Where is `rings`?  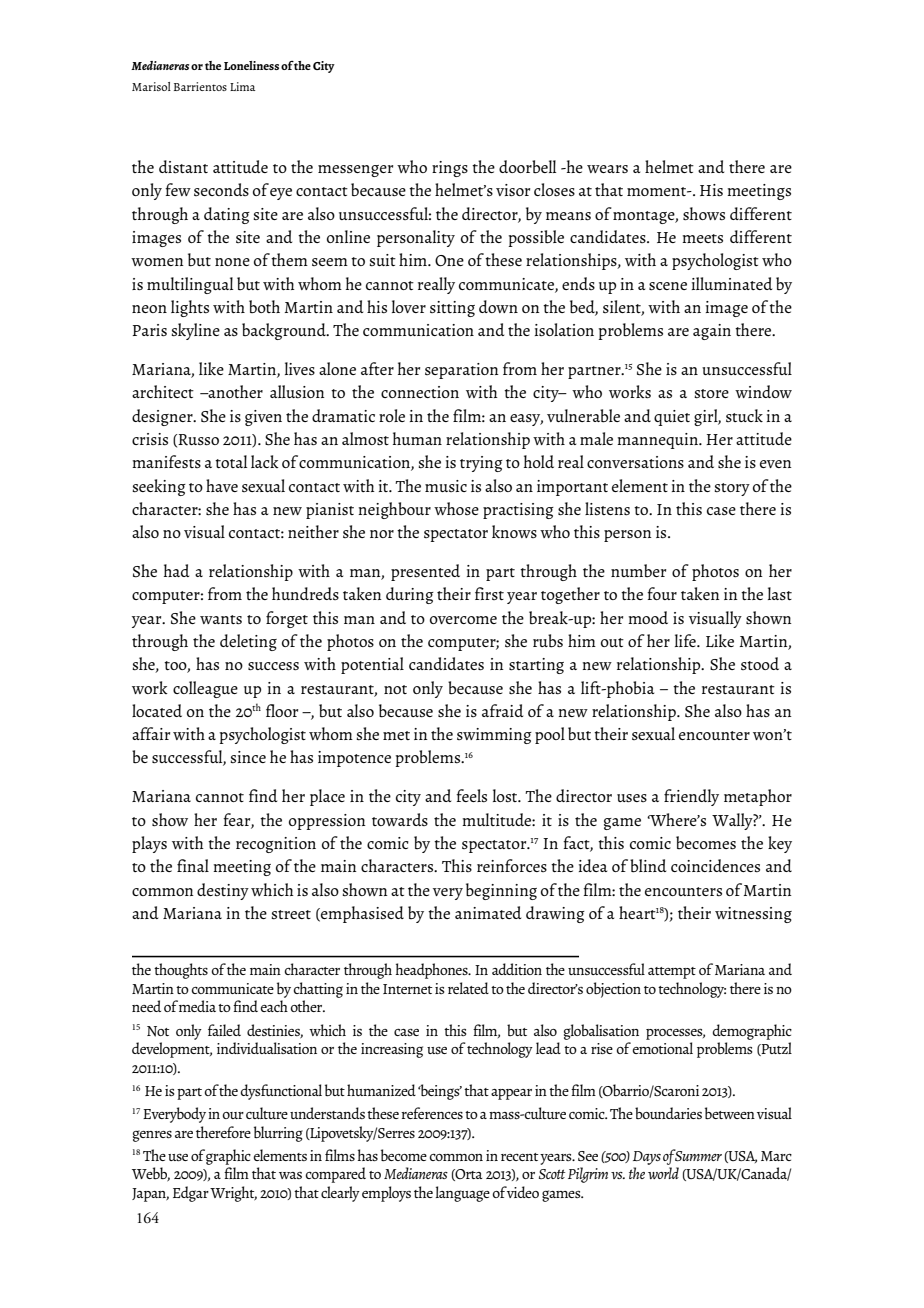
rings is located at coordinates (450, 169).
